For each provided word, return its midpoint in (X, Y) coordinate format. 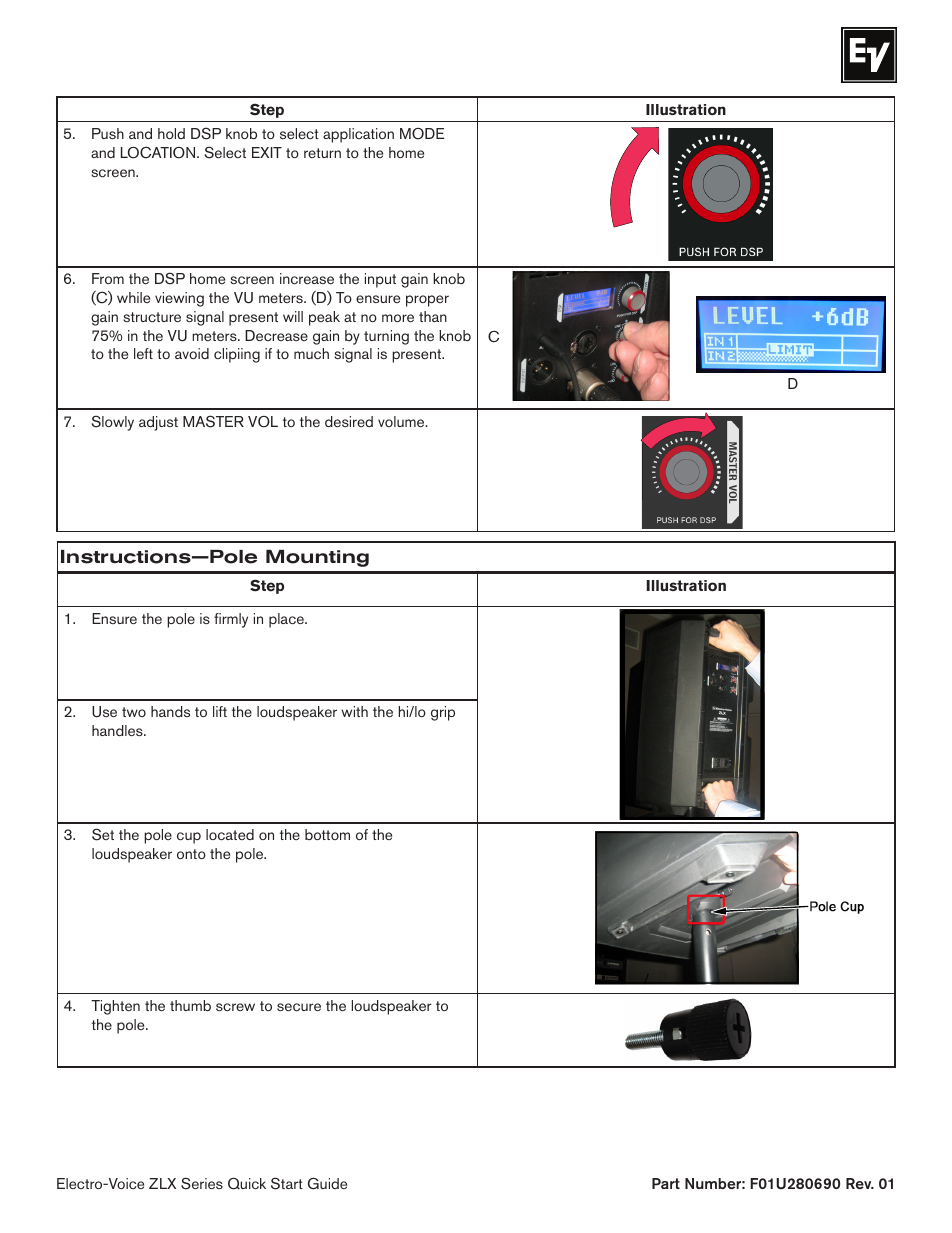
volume (402, 421)
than (433, 316)
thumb (190, 1005)
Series (202, 1183)
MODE (422, 134)
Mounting (317, 558)
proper (427, 301)
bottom (327, 834)
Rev (860, 1183)
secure (299, 1007)
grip (443, 713)
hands (170, 711)
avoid (192, 353)
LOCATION (159, 152)
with (354, 711)
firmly (231, 620)
